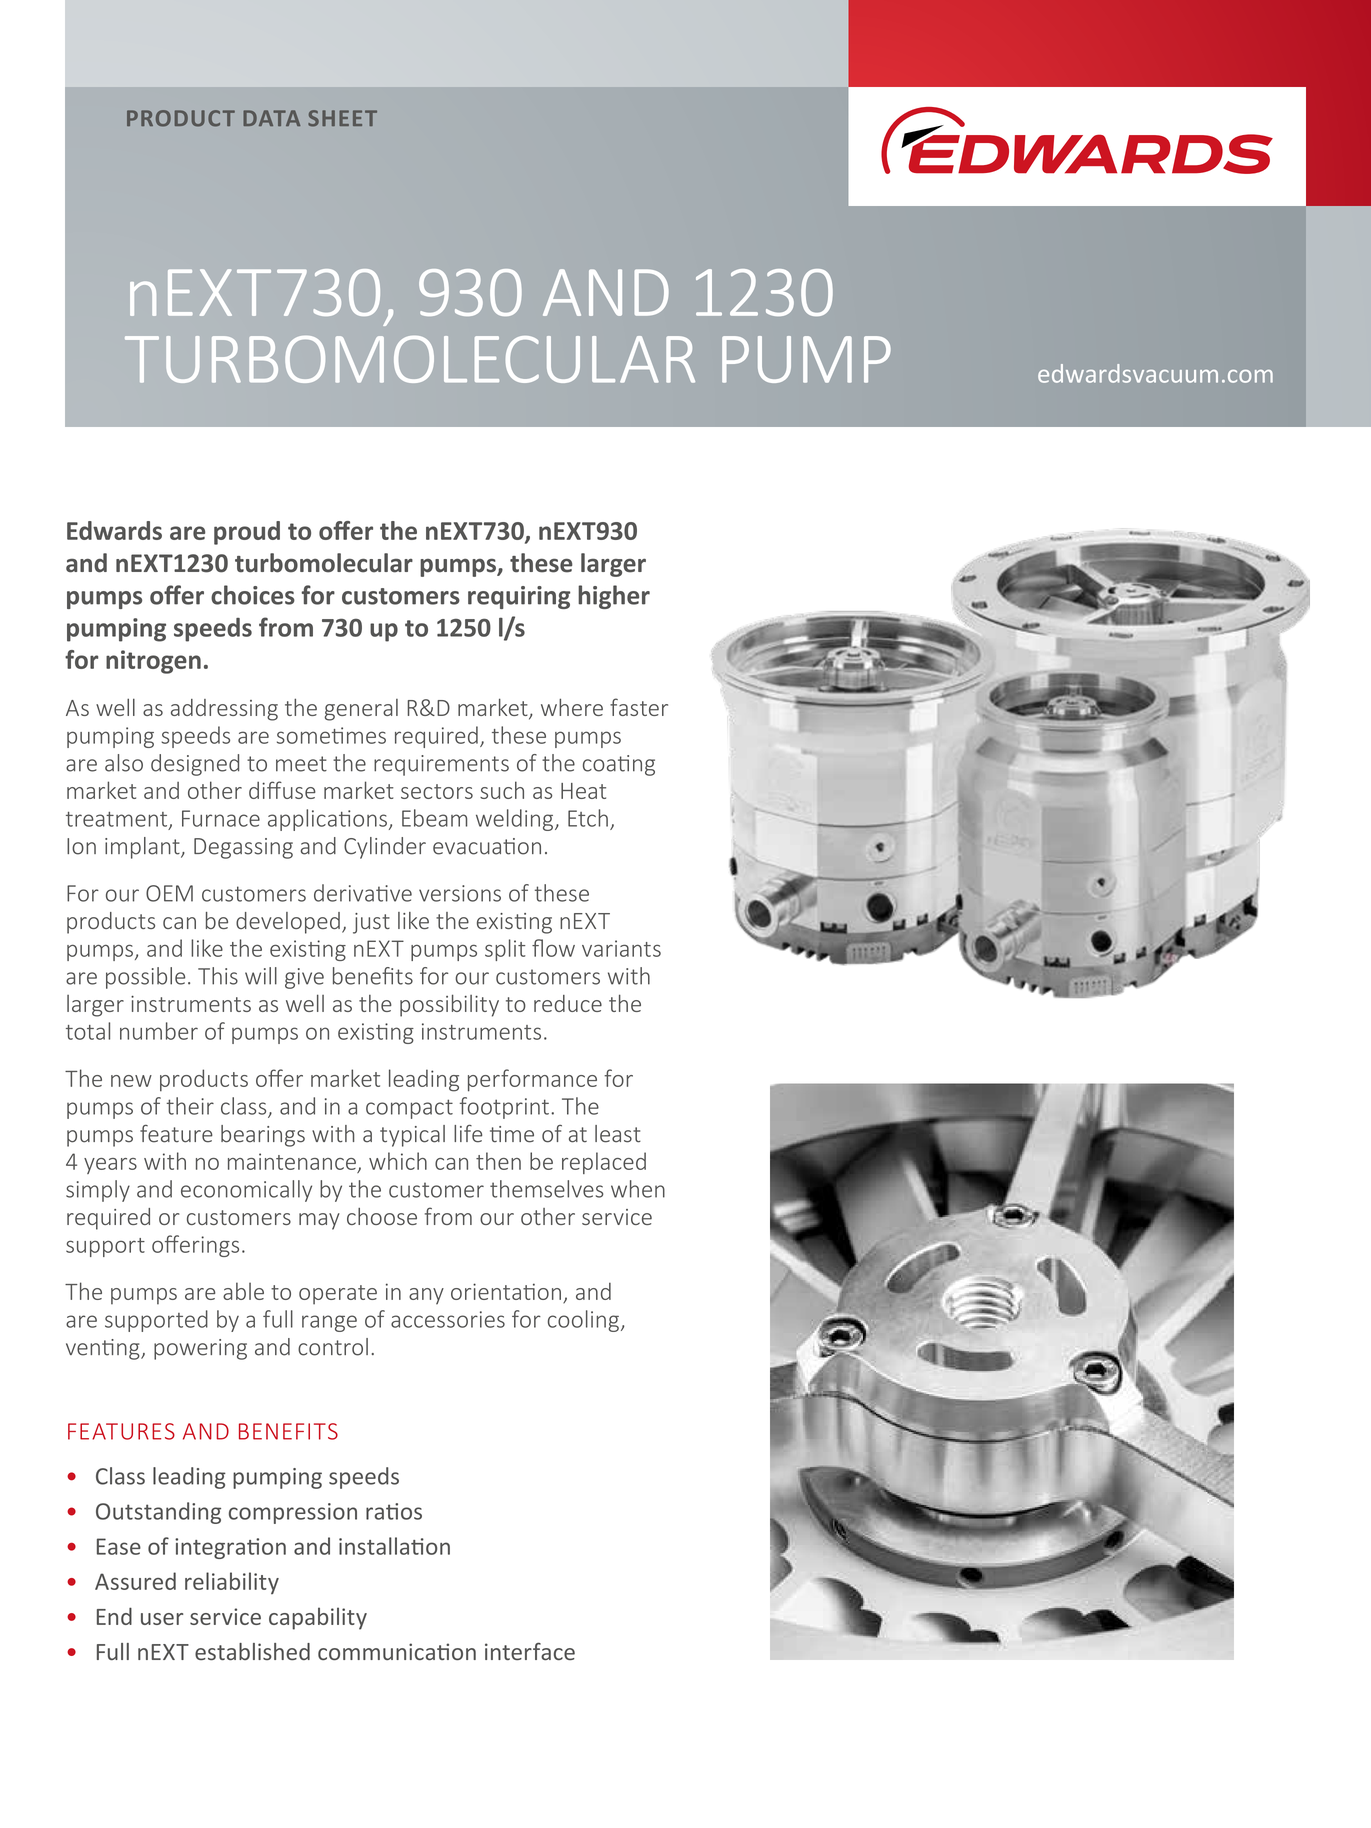 This screenshot has height=1828, width=1371. I want to click on cooling, so click(583, 1321).
